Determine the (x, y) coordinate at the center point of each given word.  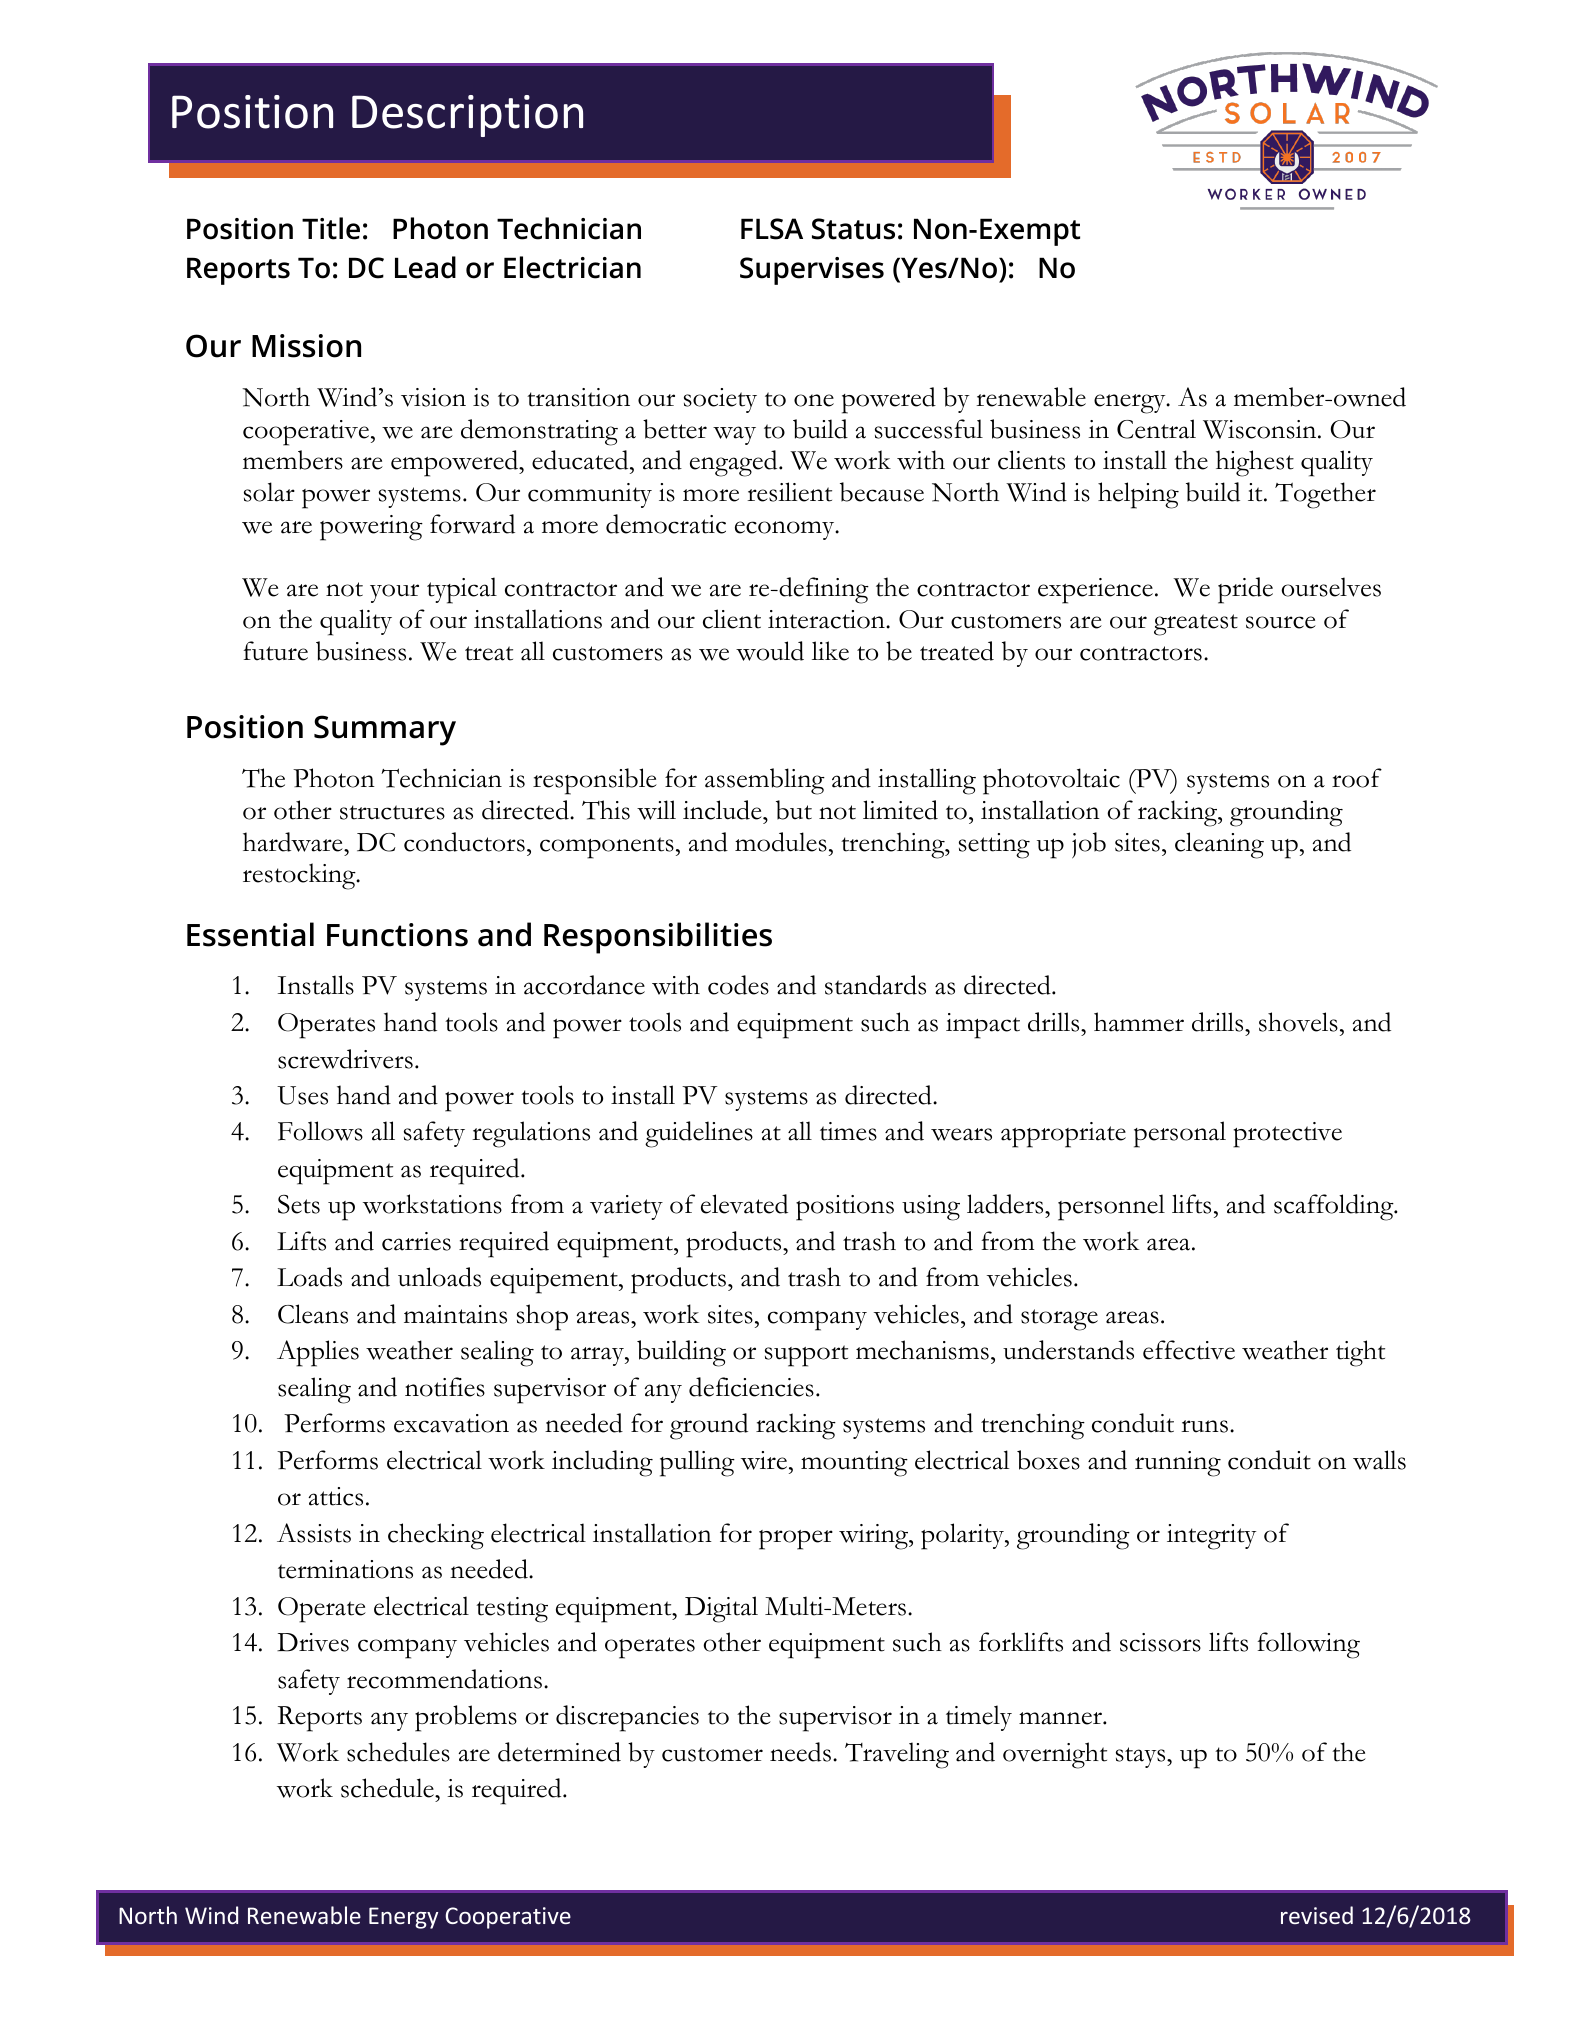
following (1309, 1645)
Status (853, 229)
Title (331, 228)
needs (800, 1752)
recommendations (444, 1679)
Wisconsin (1261, 429)
